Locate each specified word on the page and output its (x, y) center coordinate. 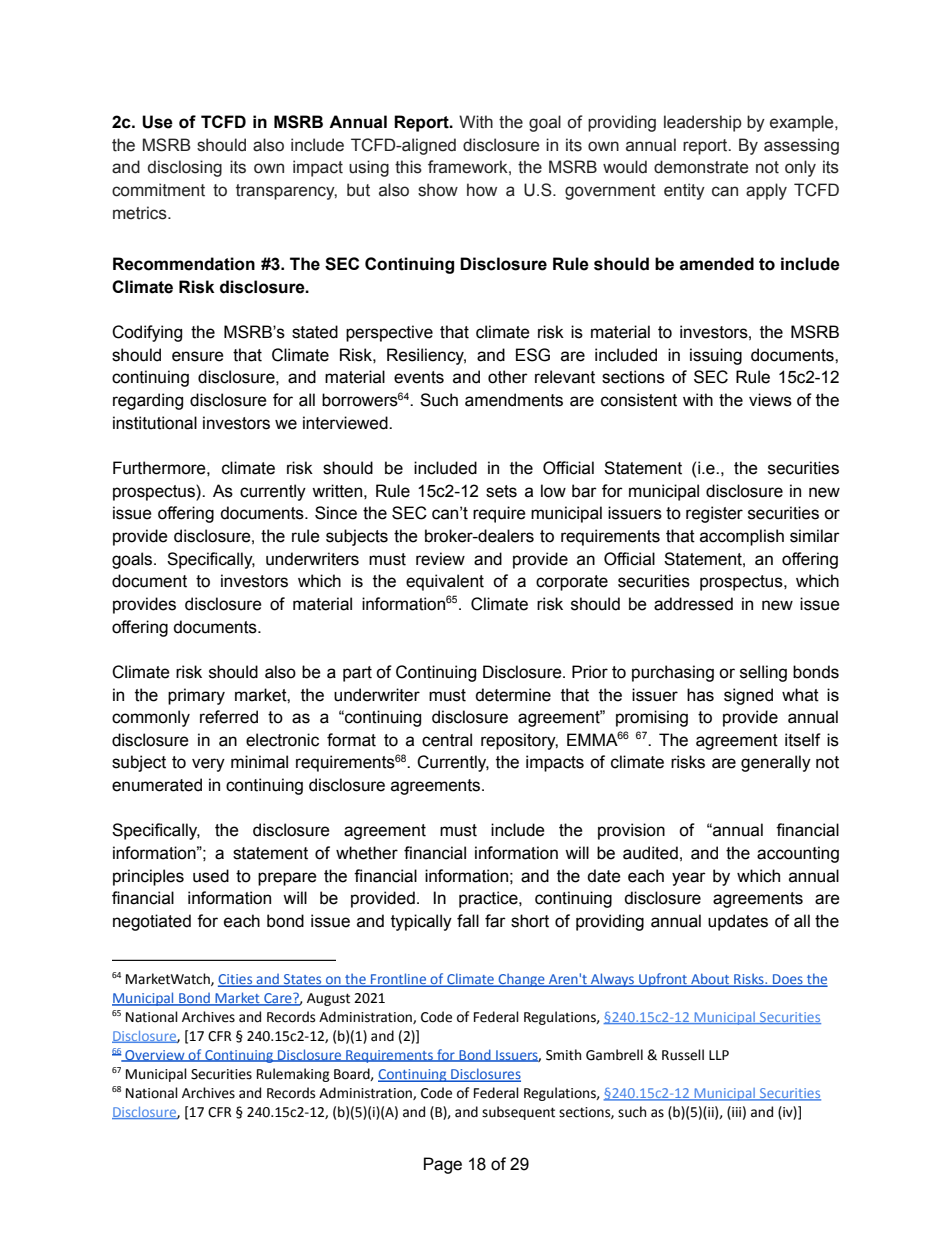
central (447, 740)
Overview (155, 1056)
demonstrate (701, 167)
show (438, 190)
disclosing (185, 168)
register (714, 514)
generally (776, 763)
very (208, 765)
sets (501, 491)
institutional (155, 423)
